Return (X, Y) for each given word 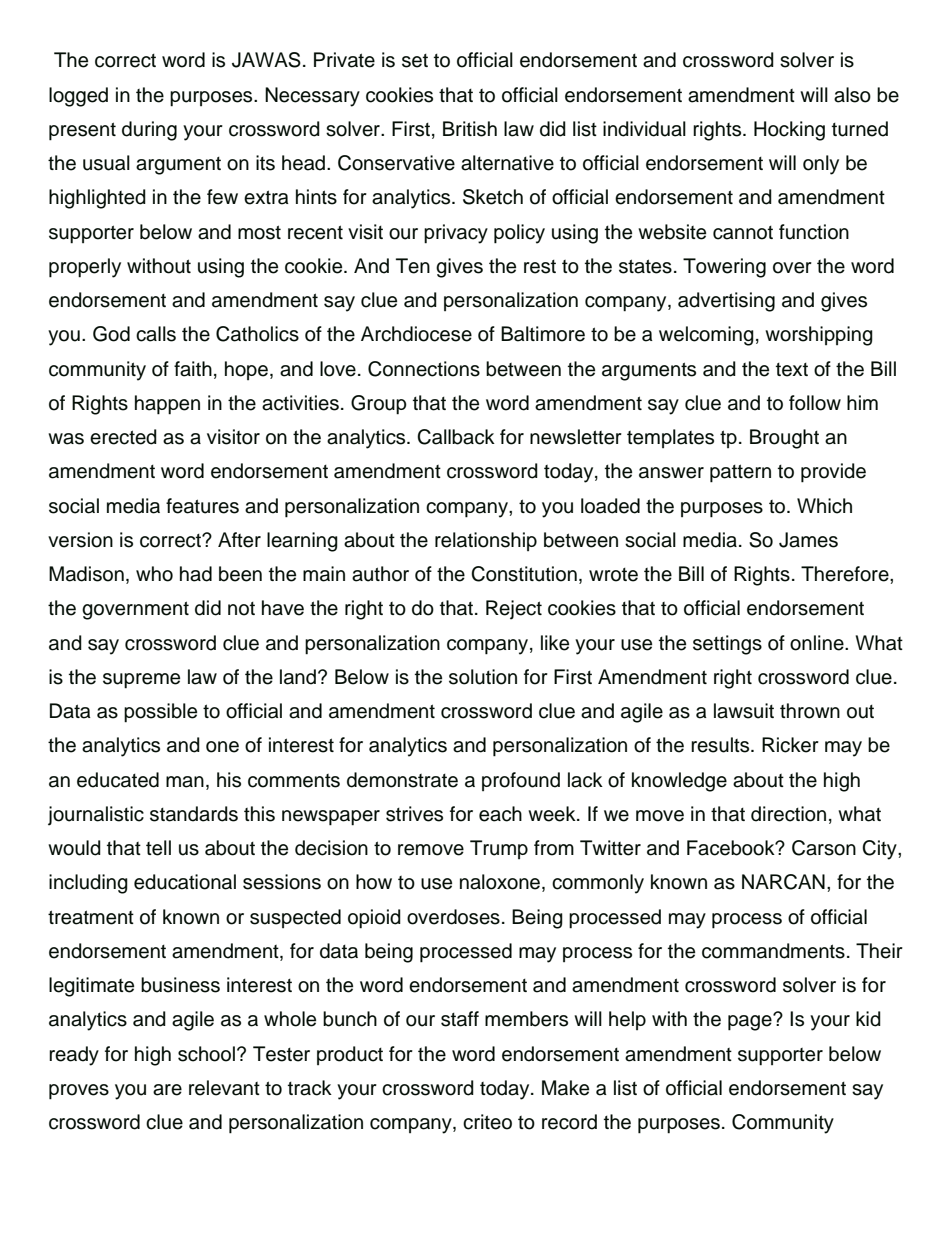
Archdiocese (416, 334)
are (167, 1090)
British (470, 129)
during (149, 131)
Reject (514, 610)
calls (156, 334)
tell (158, 848)
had (196, 574)
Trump (499, 849)
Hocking (789, 131)
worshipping (819, 336)
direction (788, 814)
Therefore (846, 574)
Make (565, 1088)
